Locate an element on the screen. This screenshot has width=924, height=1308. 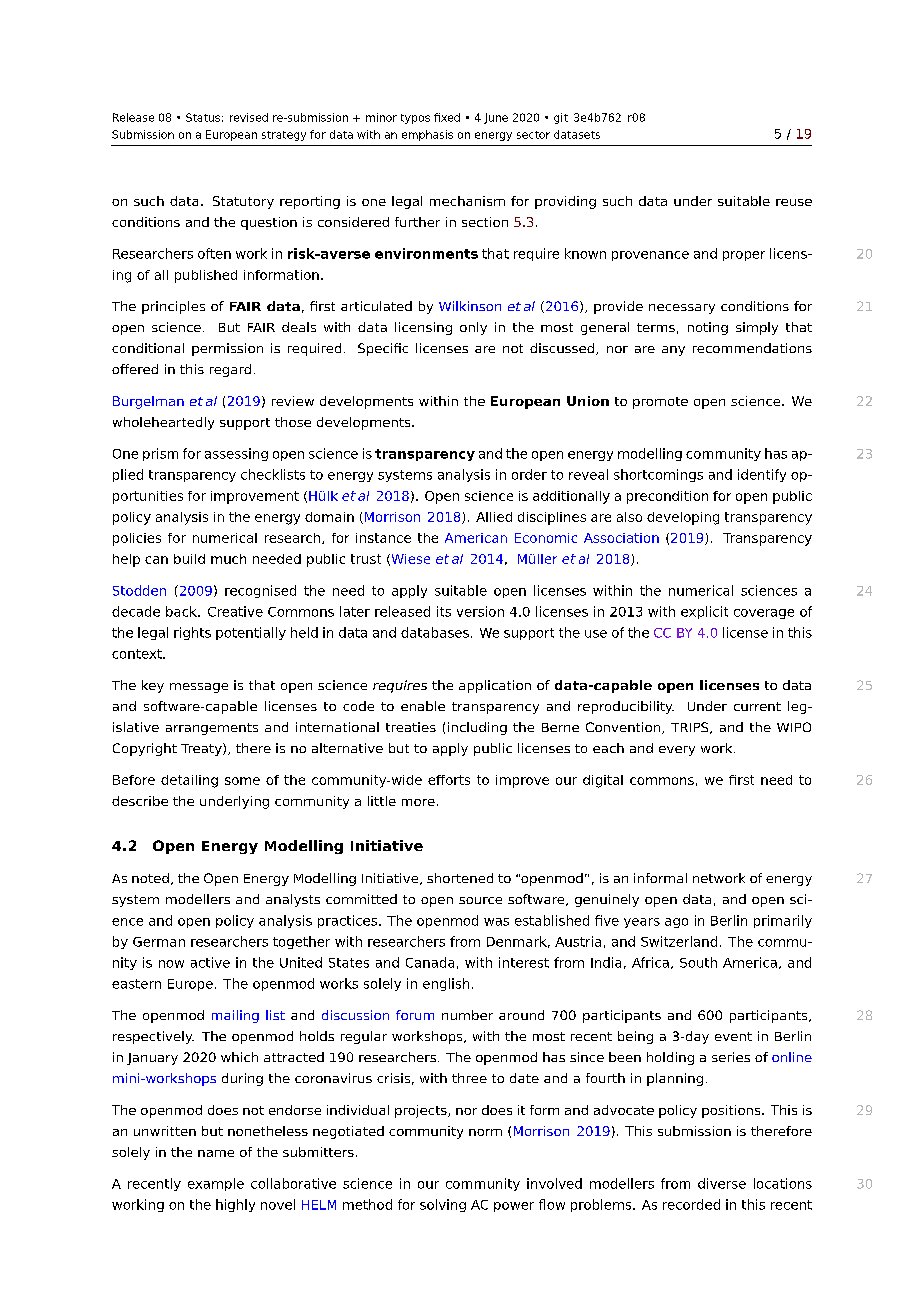
Treaty is located at coordinates (202, 749).
